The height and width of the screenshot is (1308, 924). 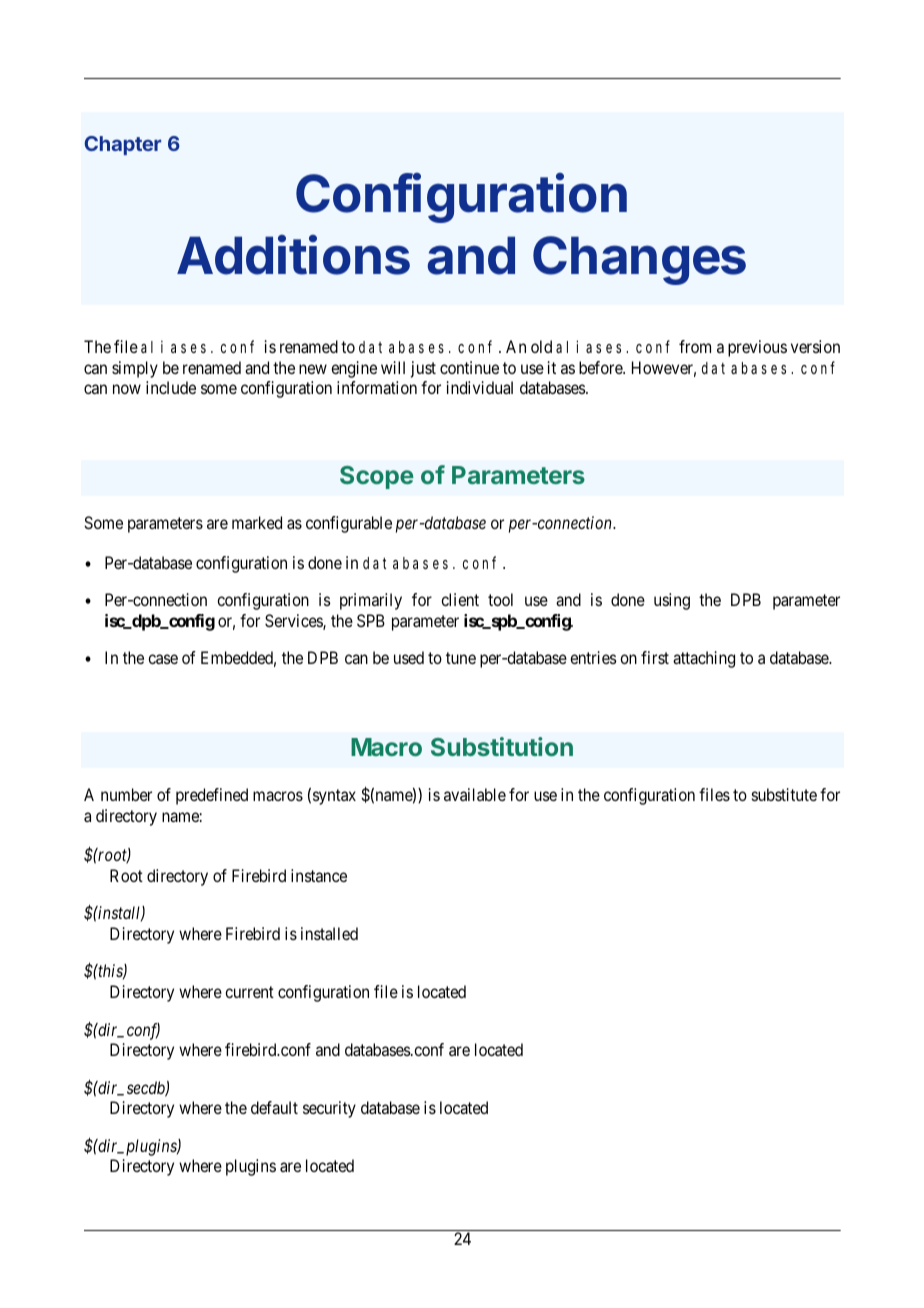 What do you see at coordinates (274, 1107) in the screenshot?
I see `default` at bounding box center [274, 1107].
